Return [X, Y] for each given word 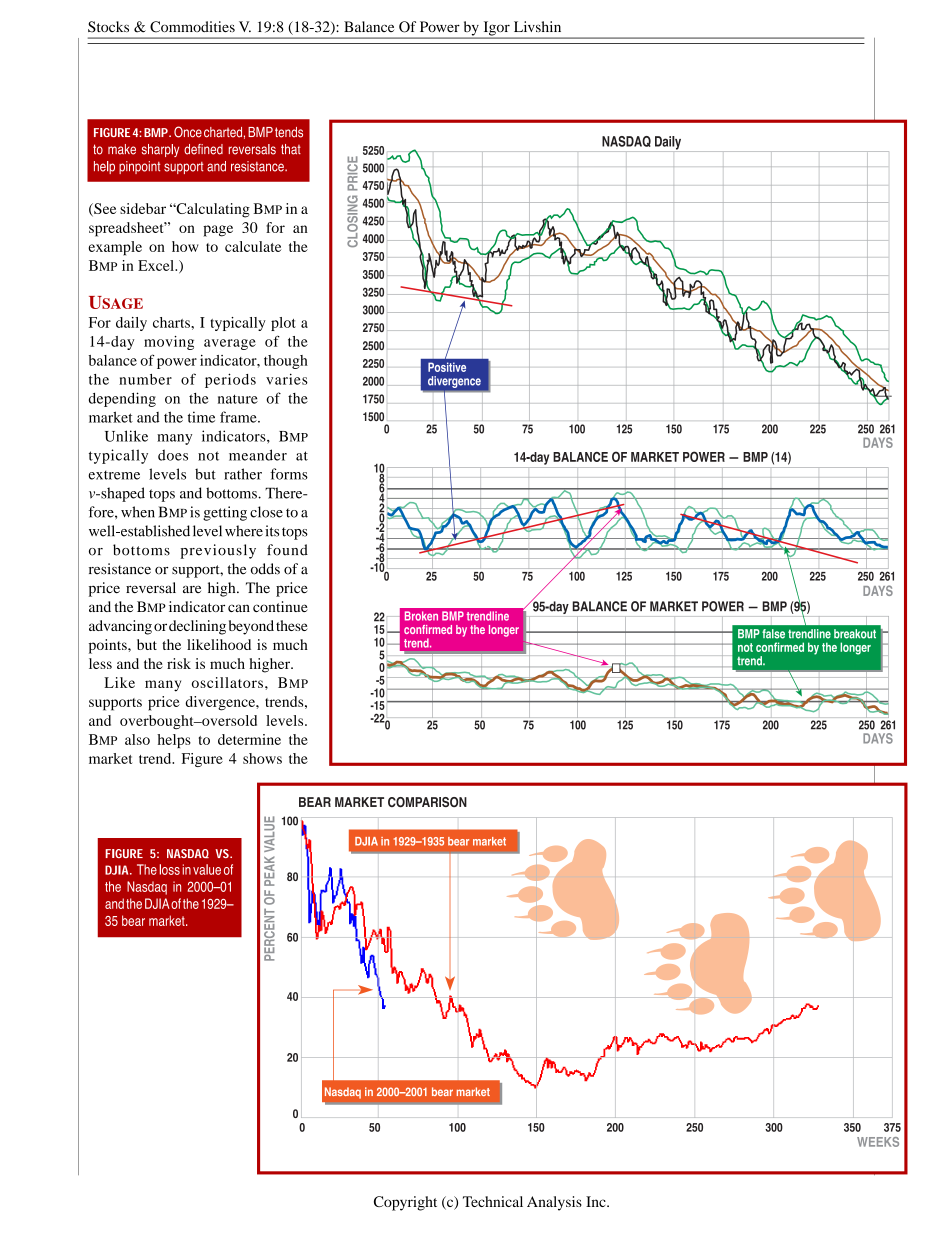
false [773, 634]
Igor [496, 29]
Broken [421, 616]
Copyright [405, 1203]
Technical [493, 1201]
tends [289, 132]
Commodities [192, 27]
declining [197, 627]
